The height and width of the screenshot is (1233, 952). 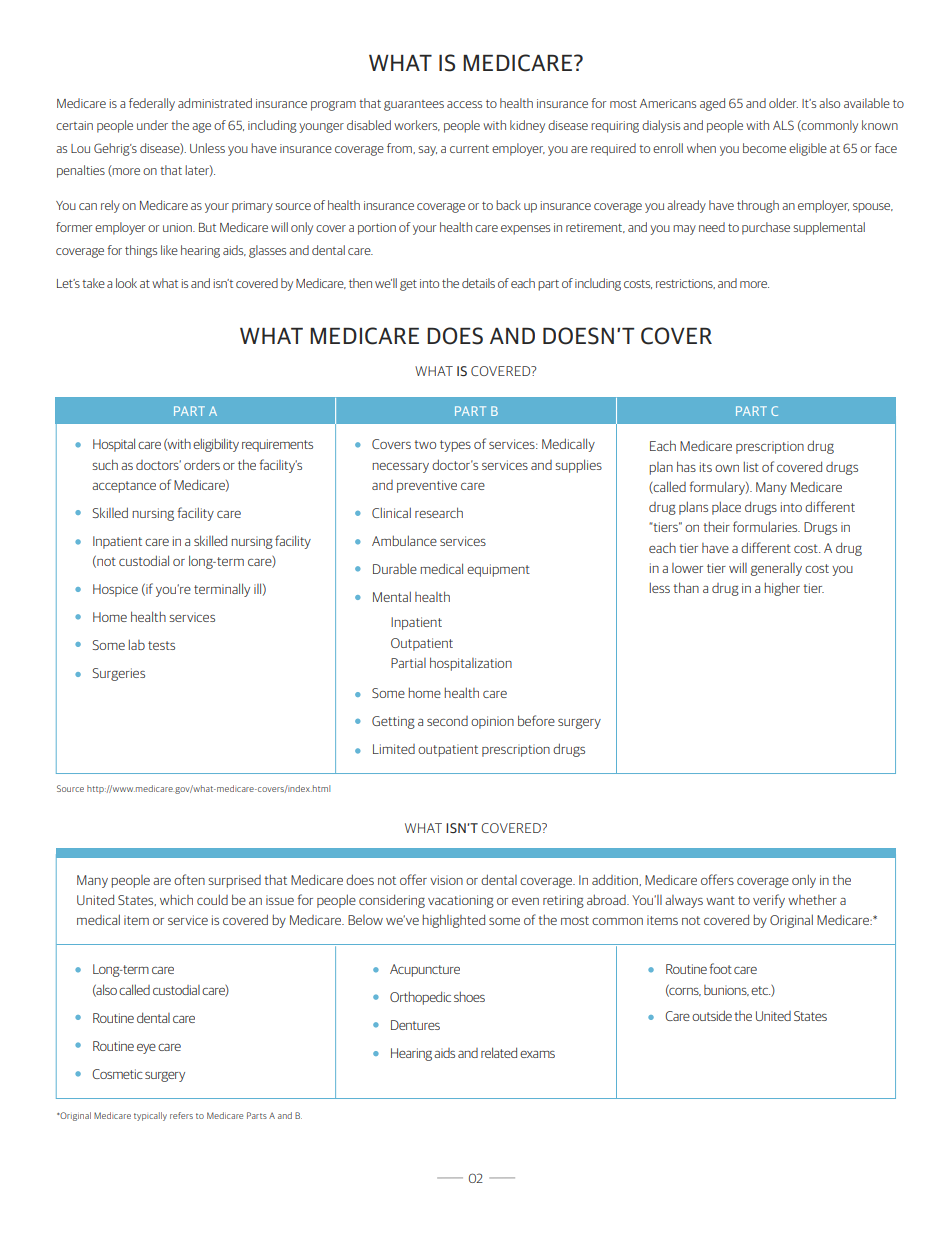 I want to click on eligible, so click(x=808, y=149).
